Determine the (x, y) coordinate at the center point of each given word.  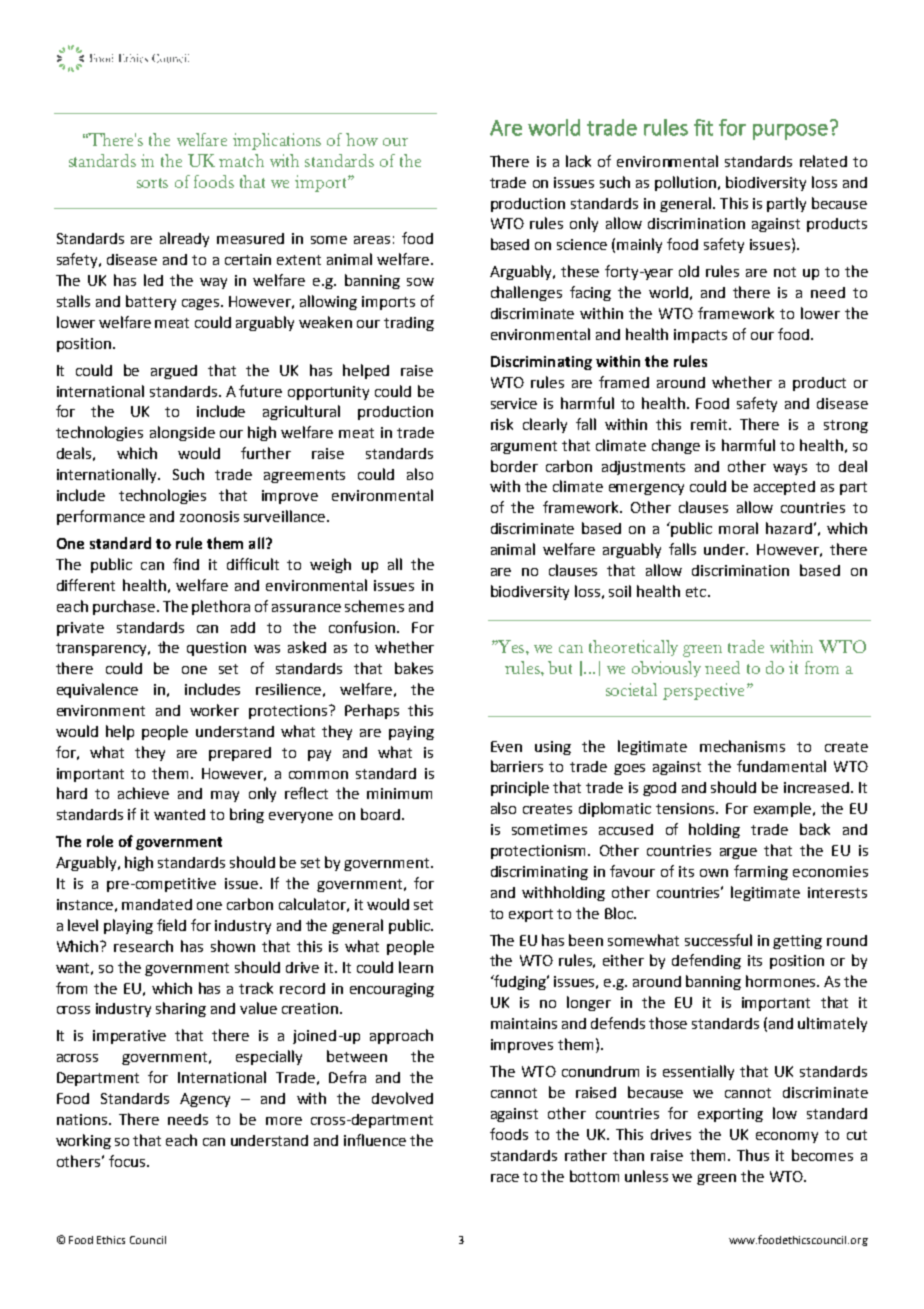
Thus (753, 1155)
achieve (143, 793)
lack (578, 161)
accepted (784, 488)
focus (128, 1161)
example (782, 809)
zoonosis (209, 516)
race (505, 1178)
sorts (152, 183)
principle (520, 788)
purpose (790, 132)
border (514, 466)
